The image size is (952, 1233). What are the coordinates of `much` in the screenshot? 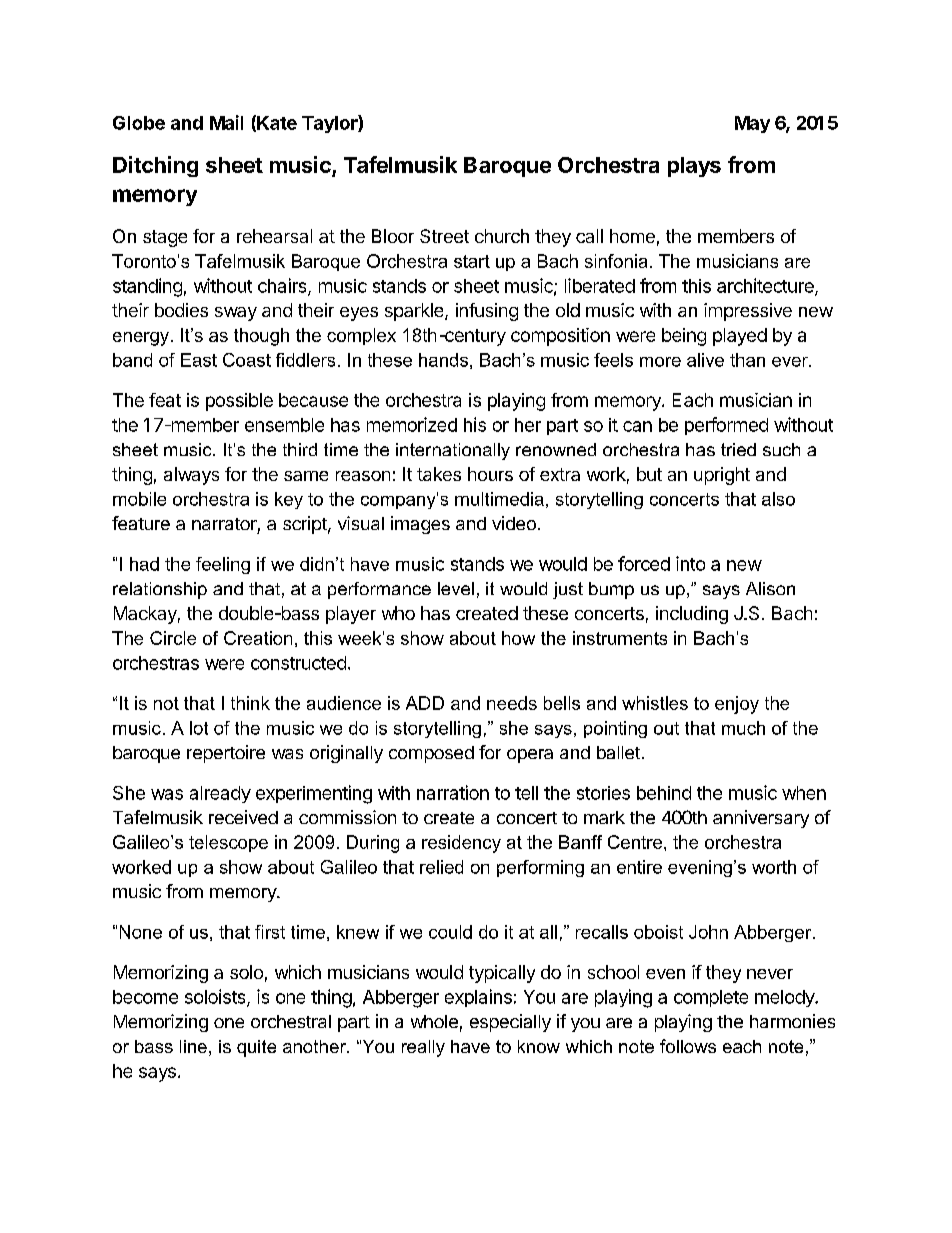 It's located at (743, 728).
